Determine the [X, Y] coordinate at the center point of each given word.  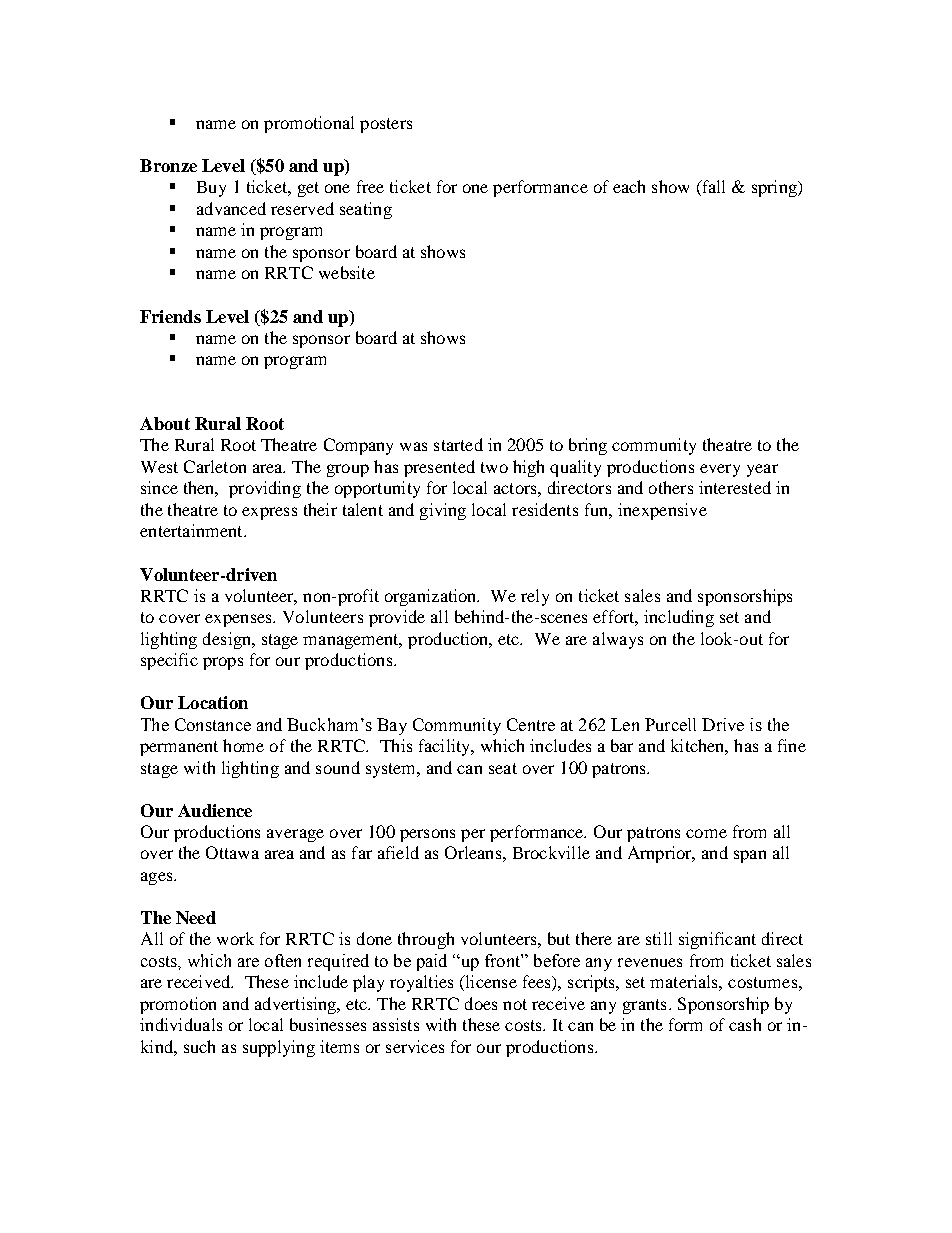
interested [735, 487]
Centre [531, 724]
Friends [170, 316]
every [720, 470]
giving [443, 511]
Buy [211, 189]
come [706, 833]
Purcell [670, 724]
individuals [181, 1024]
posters [386, 125]
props [223, 663]
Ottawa [232, 852]
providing [265, 489]
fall [712, 188]
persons [427, 835]
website [347, 272]
